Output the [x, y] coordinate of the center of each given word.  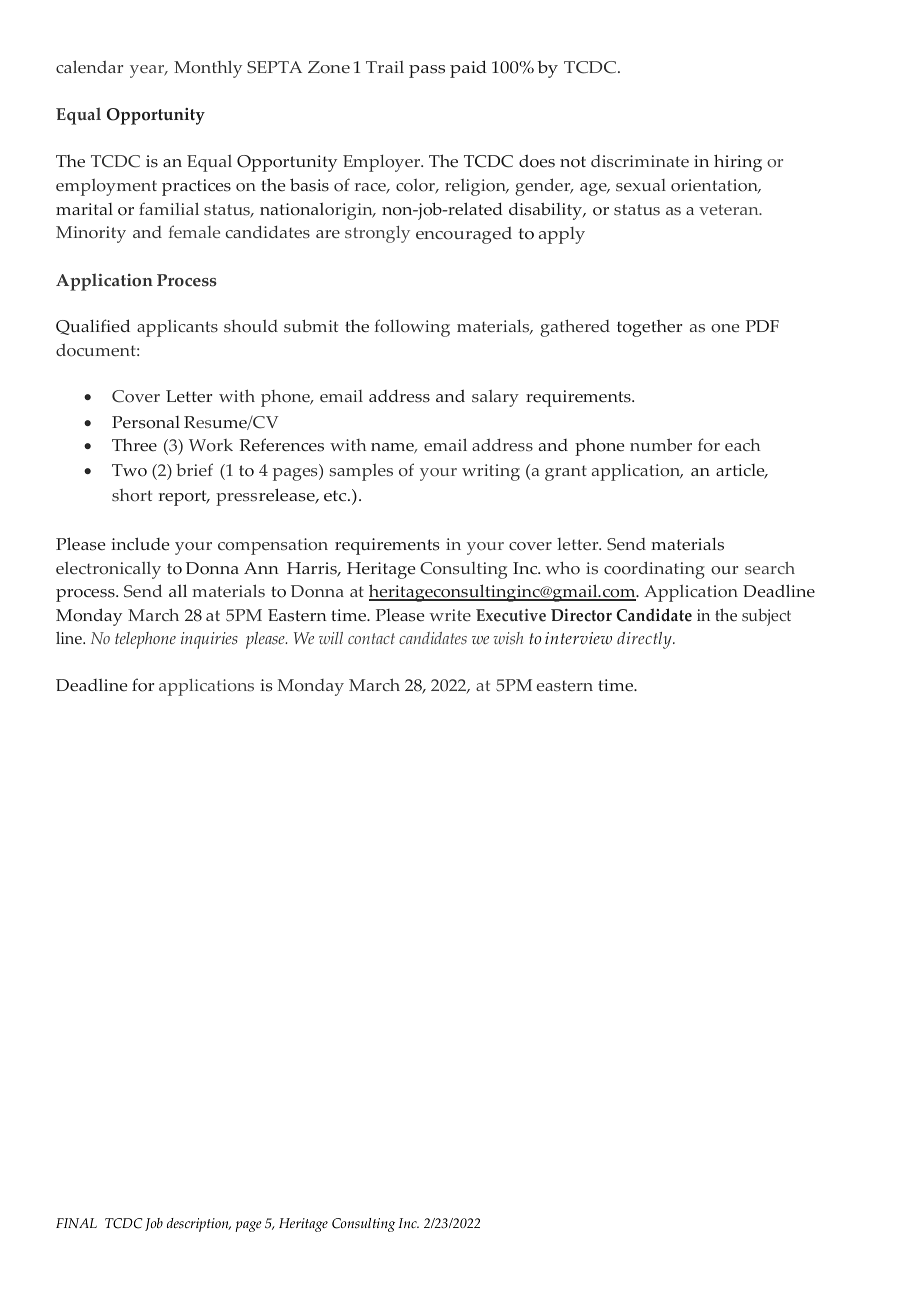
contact [371, 638]
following [412, 328]
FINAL [76, 1223]
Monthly [208, 69]
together [649, 328]
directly [645, 640]
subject [766, 617]
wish [508, 638]
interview [578, 638]
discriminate [640, 161]
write [450, 615]
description [199, 1225]
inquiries [209, 640]
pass [427, 71]
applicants [177, 328]
